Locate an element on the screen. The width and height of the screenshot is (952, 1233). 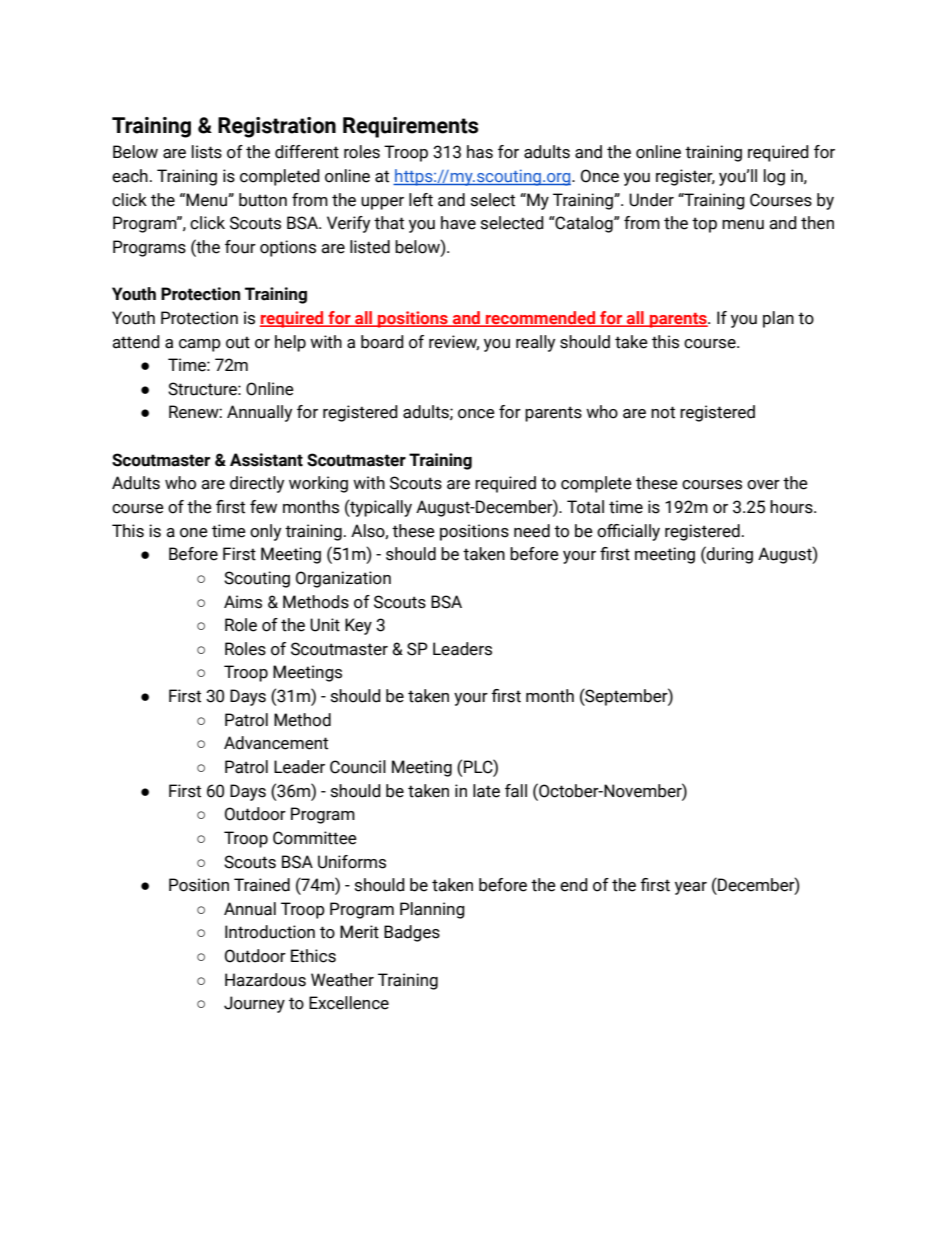
need is located at coordinates (532, 531).
